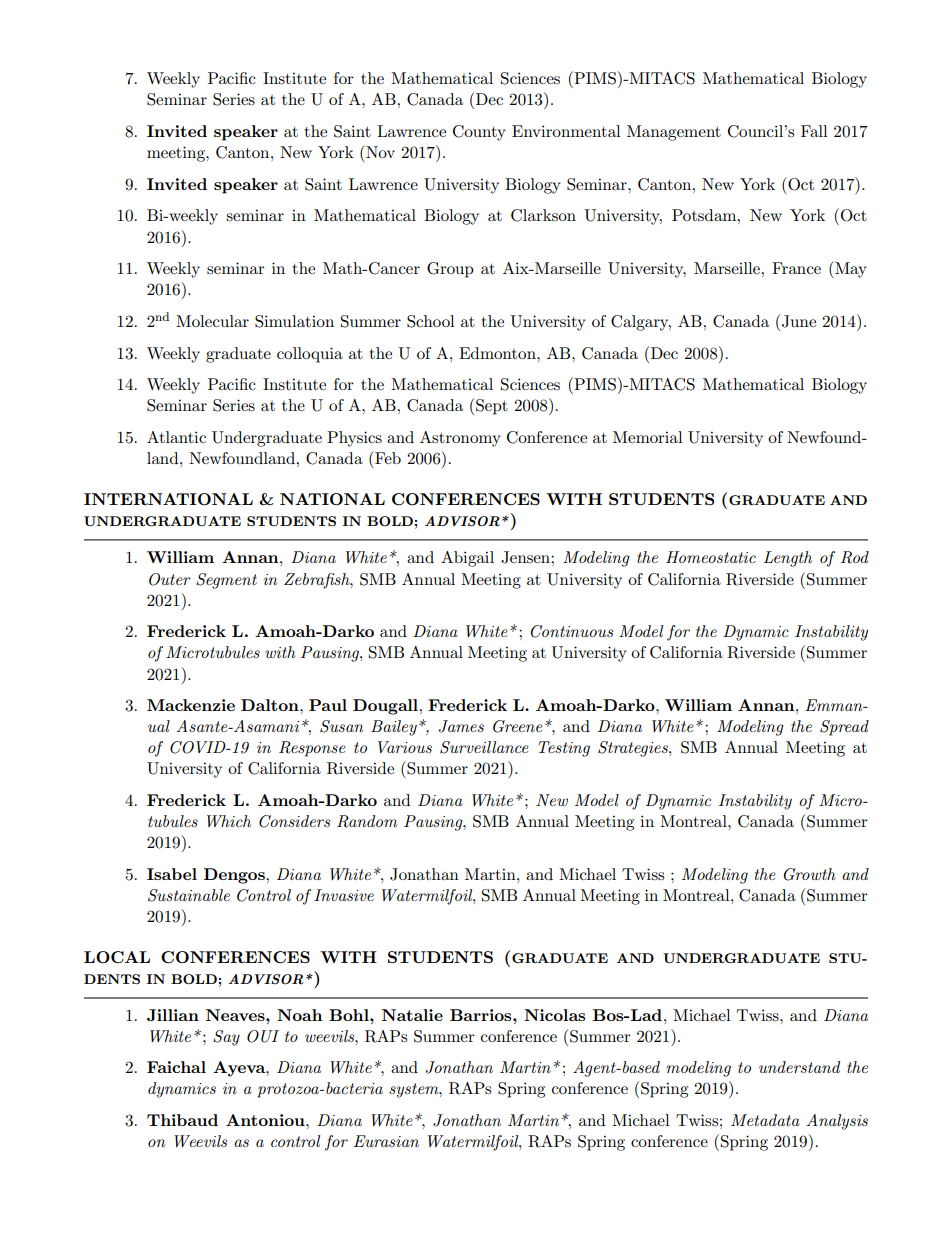  I want to click on Fall, so click(814, 131).
